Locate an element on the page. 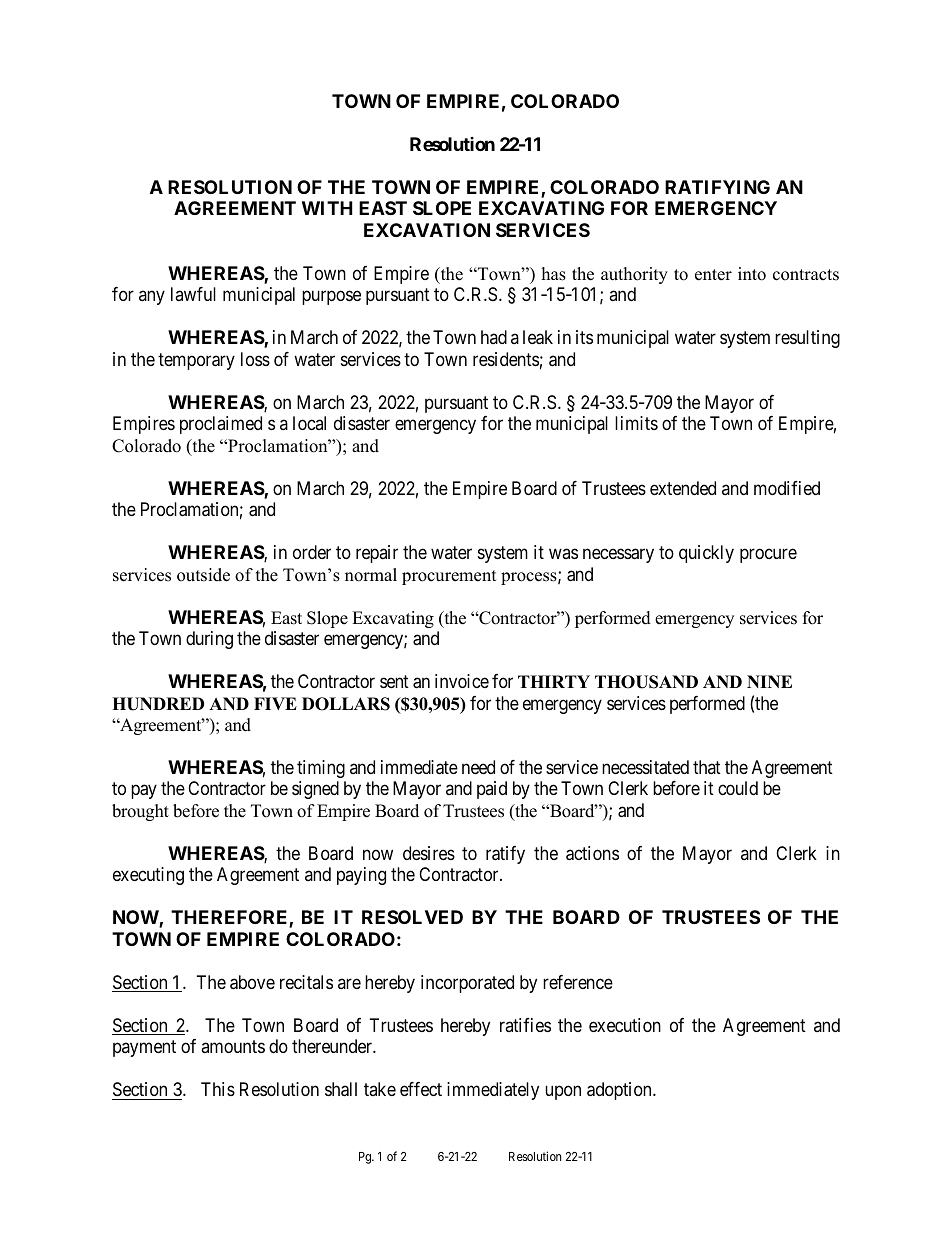  amounts is located at coordinates (233, 1047).
